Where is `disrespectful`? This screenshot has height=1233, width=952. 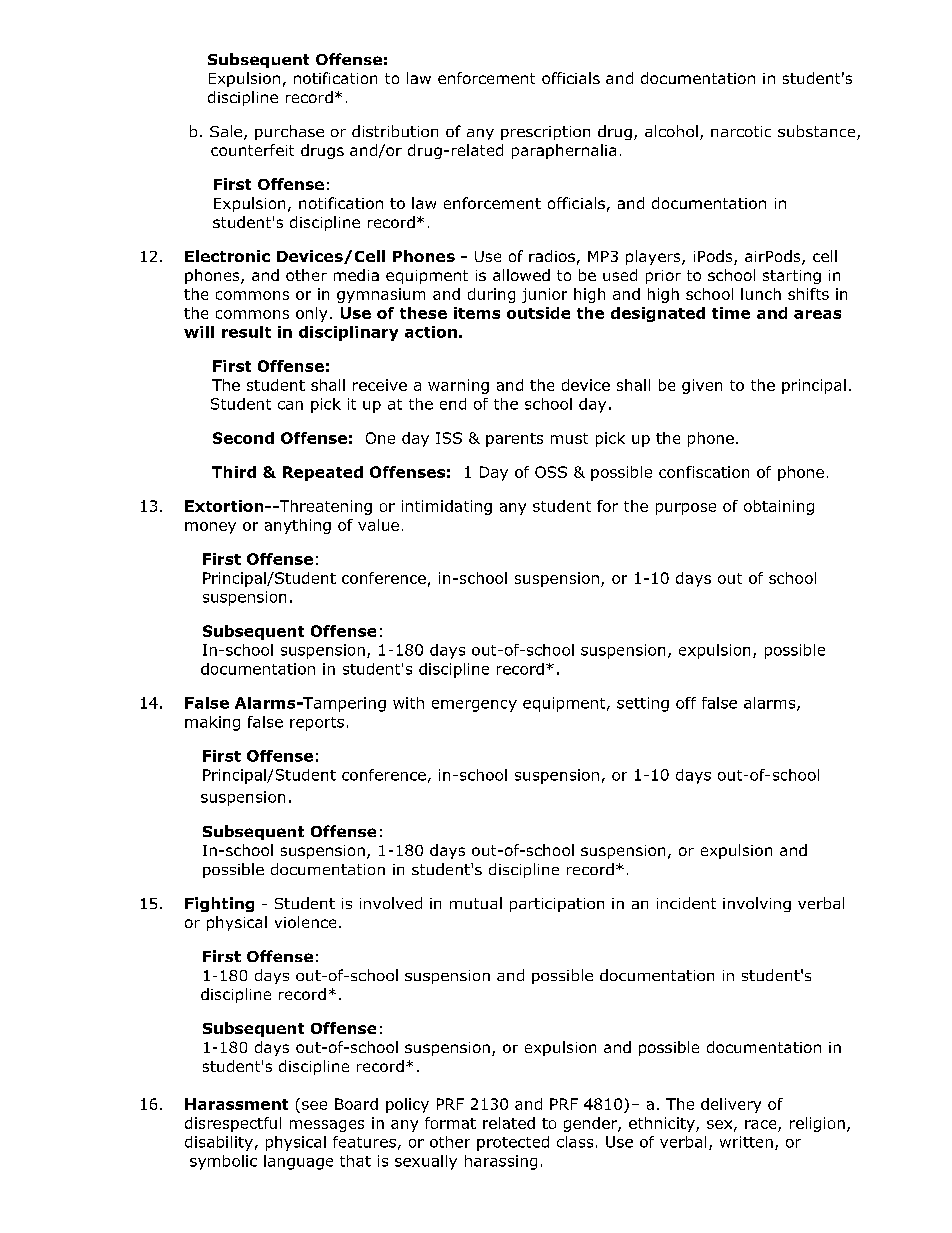 disrespectful is located at coordinates (233, 1124).
